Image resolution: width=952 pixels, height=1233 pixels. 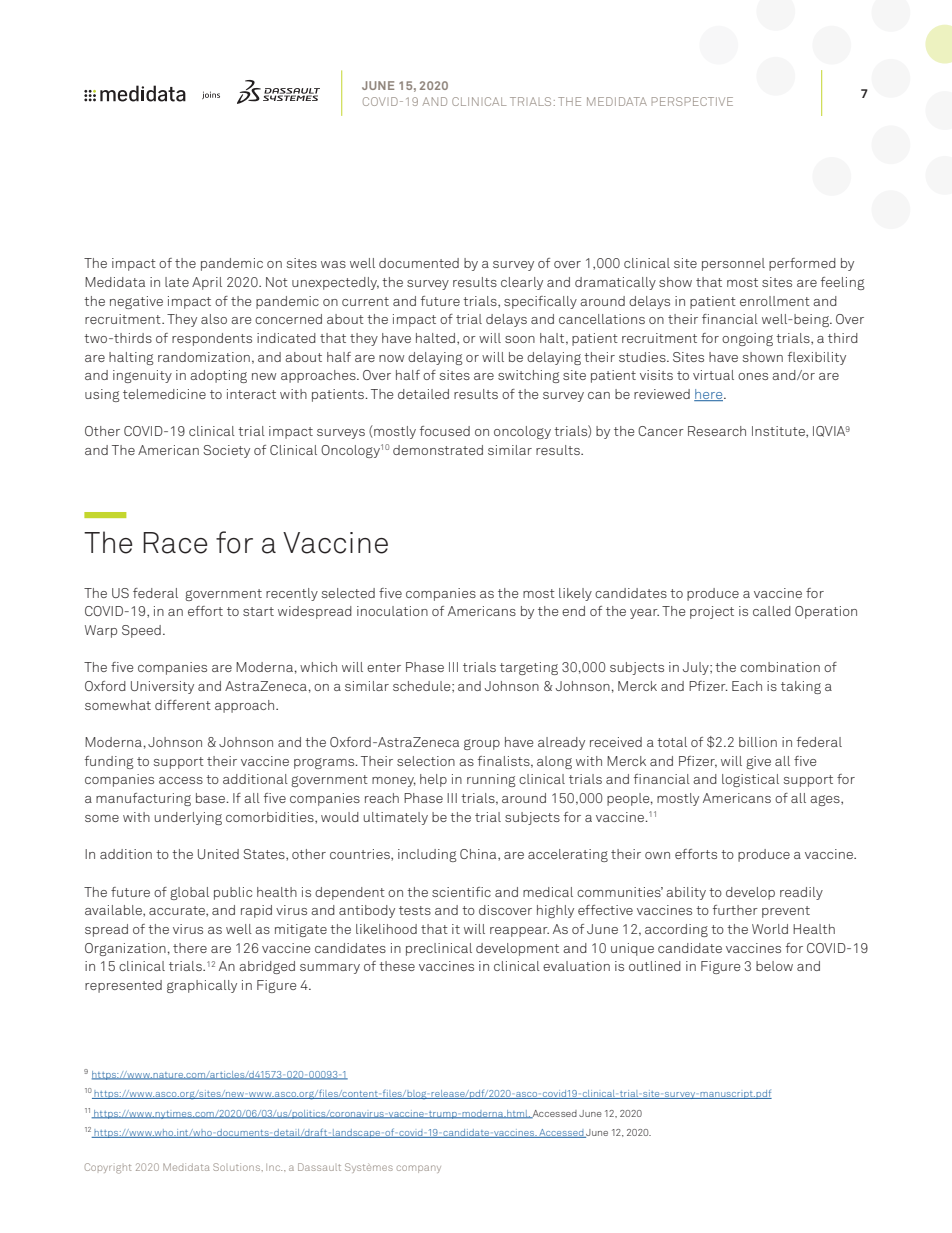 What do you see at coordinates (692, 101) in the screenshot?
I see `PERSPECTIVE` at bounding box center [692, 101].
